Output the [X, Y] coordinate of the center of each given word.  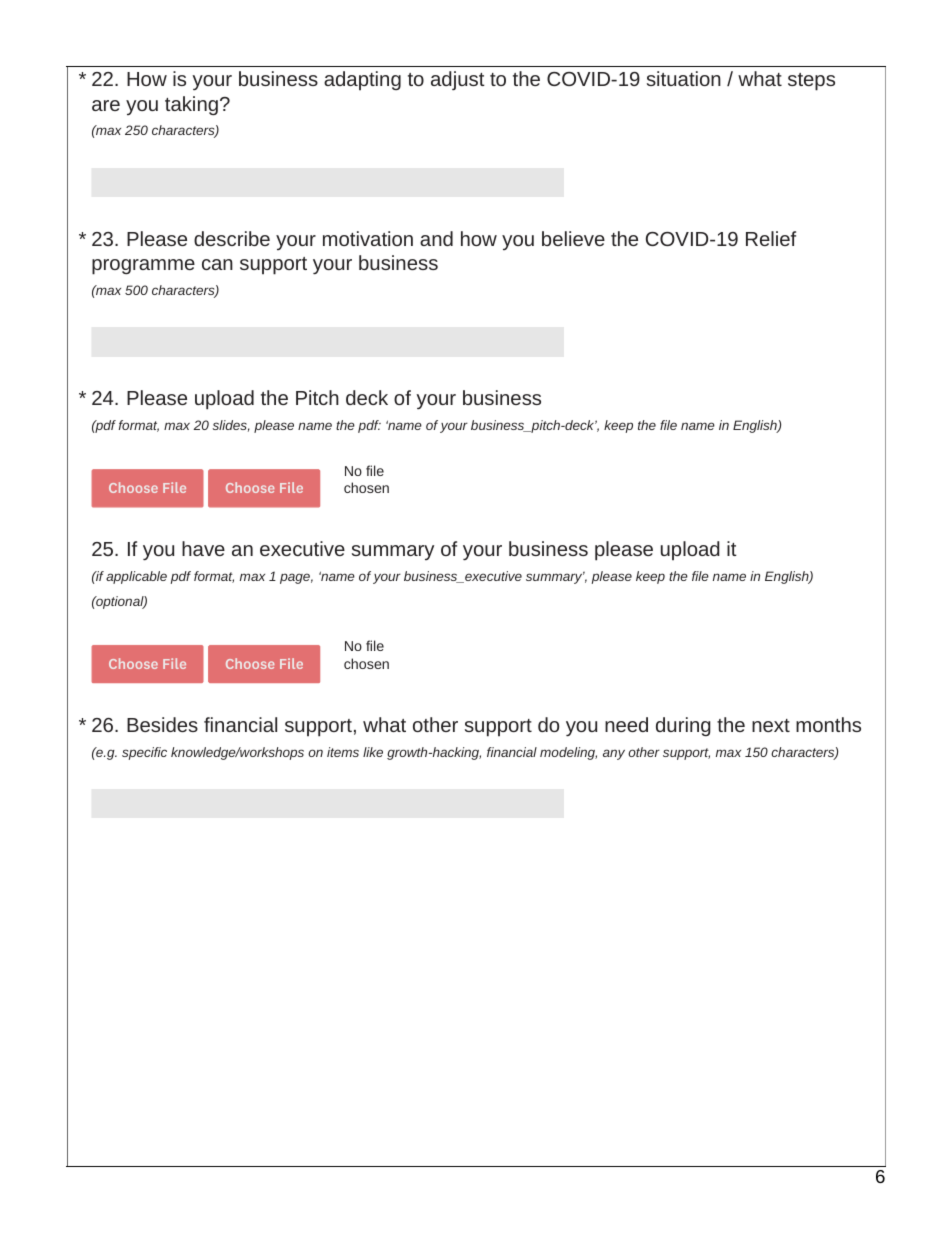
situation [684, 78]
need [626, 724]
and [436, 238]
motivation [368, 238]
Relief [771, 238]
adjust [458, 80]
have [203, 548]
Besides [162, 724]
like [373, 752]
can [217, 264]
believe [573, 238]
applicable [136, 577]
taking [191, 105]
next [771, 725]
